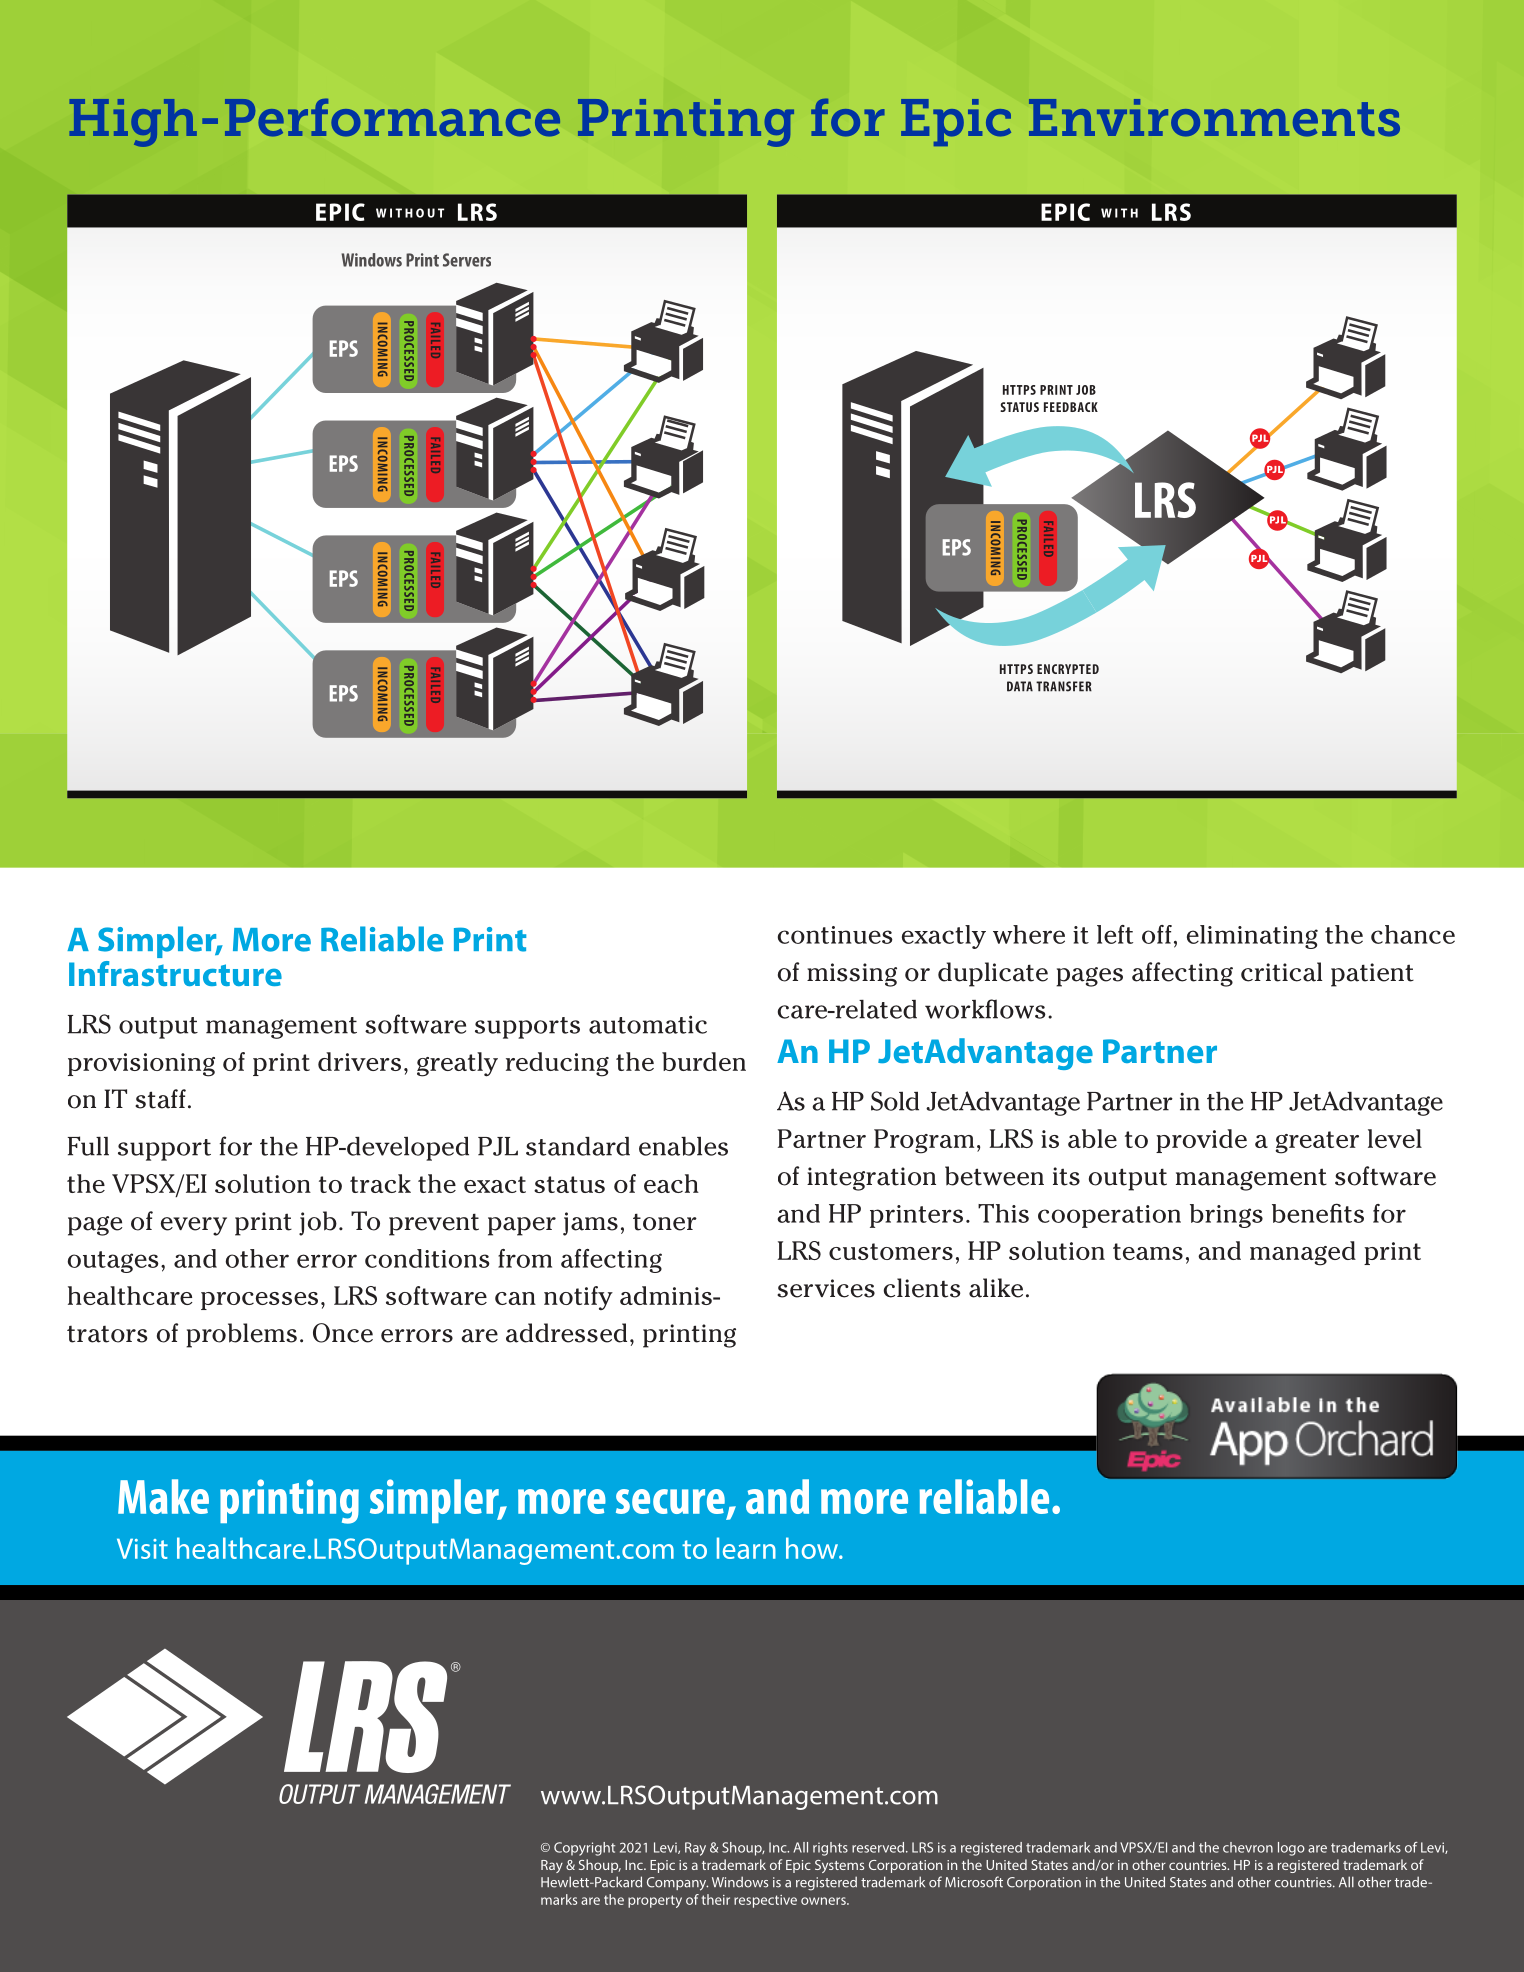  I want to click on Environments, so click(1214, 118).
